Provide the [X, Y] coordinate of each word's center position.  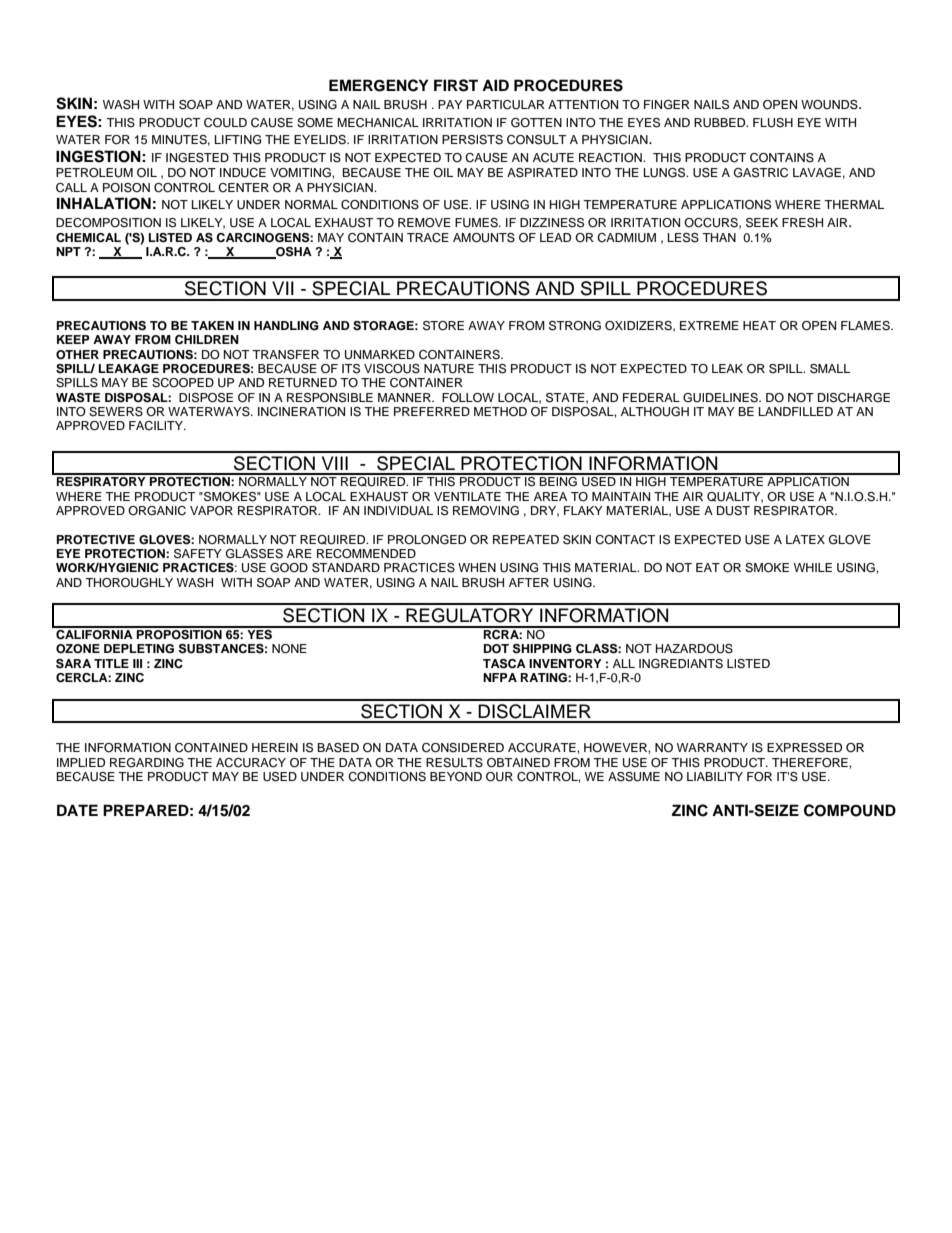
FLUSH [773, 123]
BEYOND [456, 777]
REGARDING [147, 763]
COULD [225, 123]
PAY [450, 104]
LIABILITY [715, 776]
